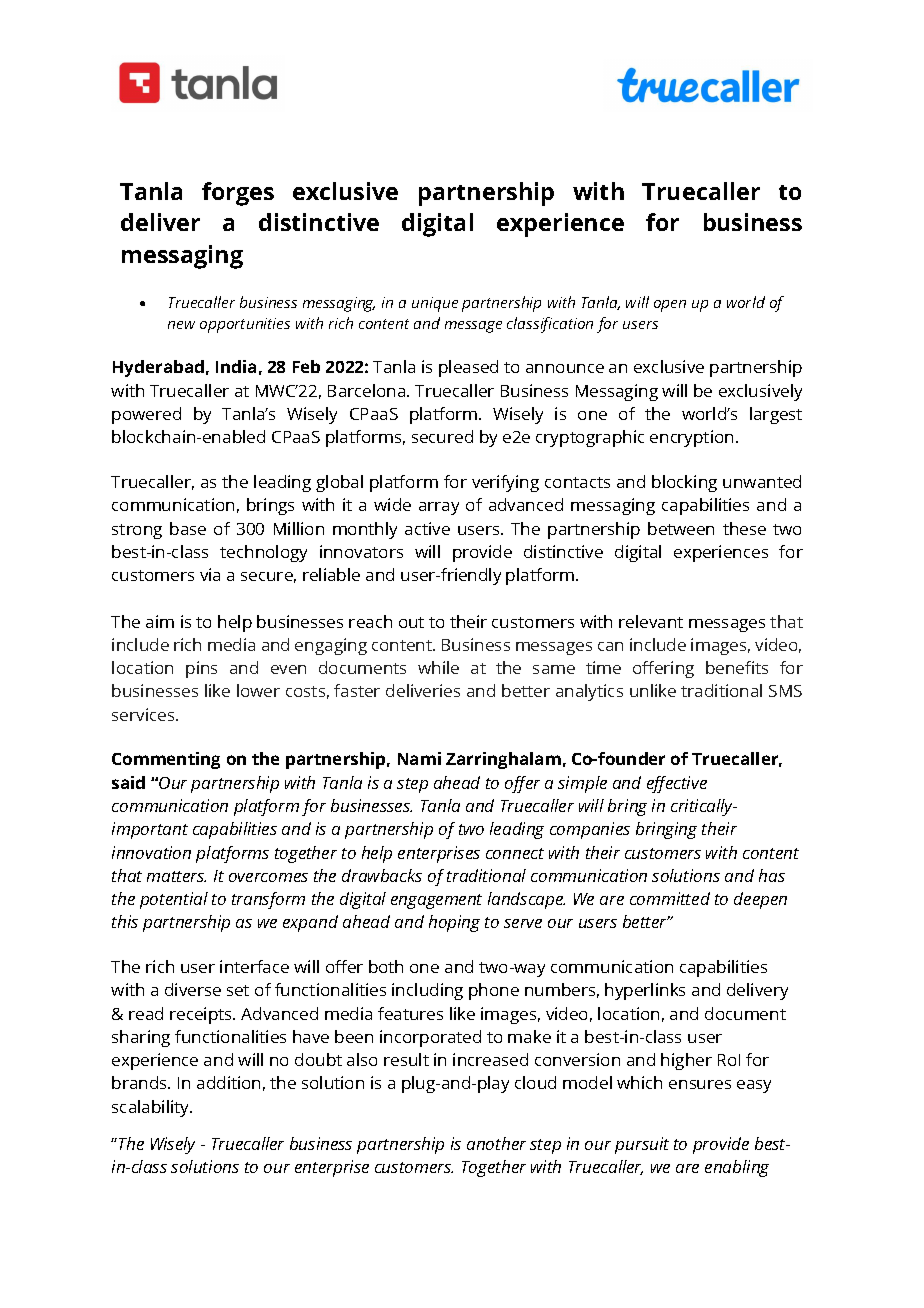 This document has width=924, height=1308. What do you see at coordinates (238, 194) in the document?
I see `forges` at bounding box center [238, 194].
